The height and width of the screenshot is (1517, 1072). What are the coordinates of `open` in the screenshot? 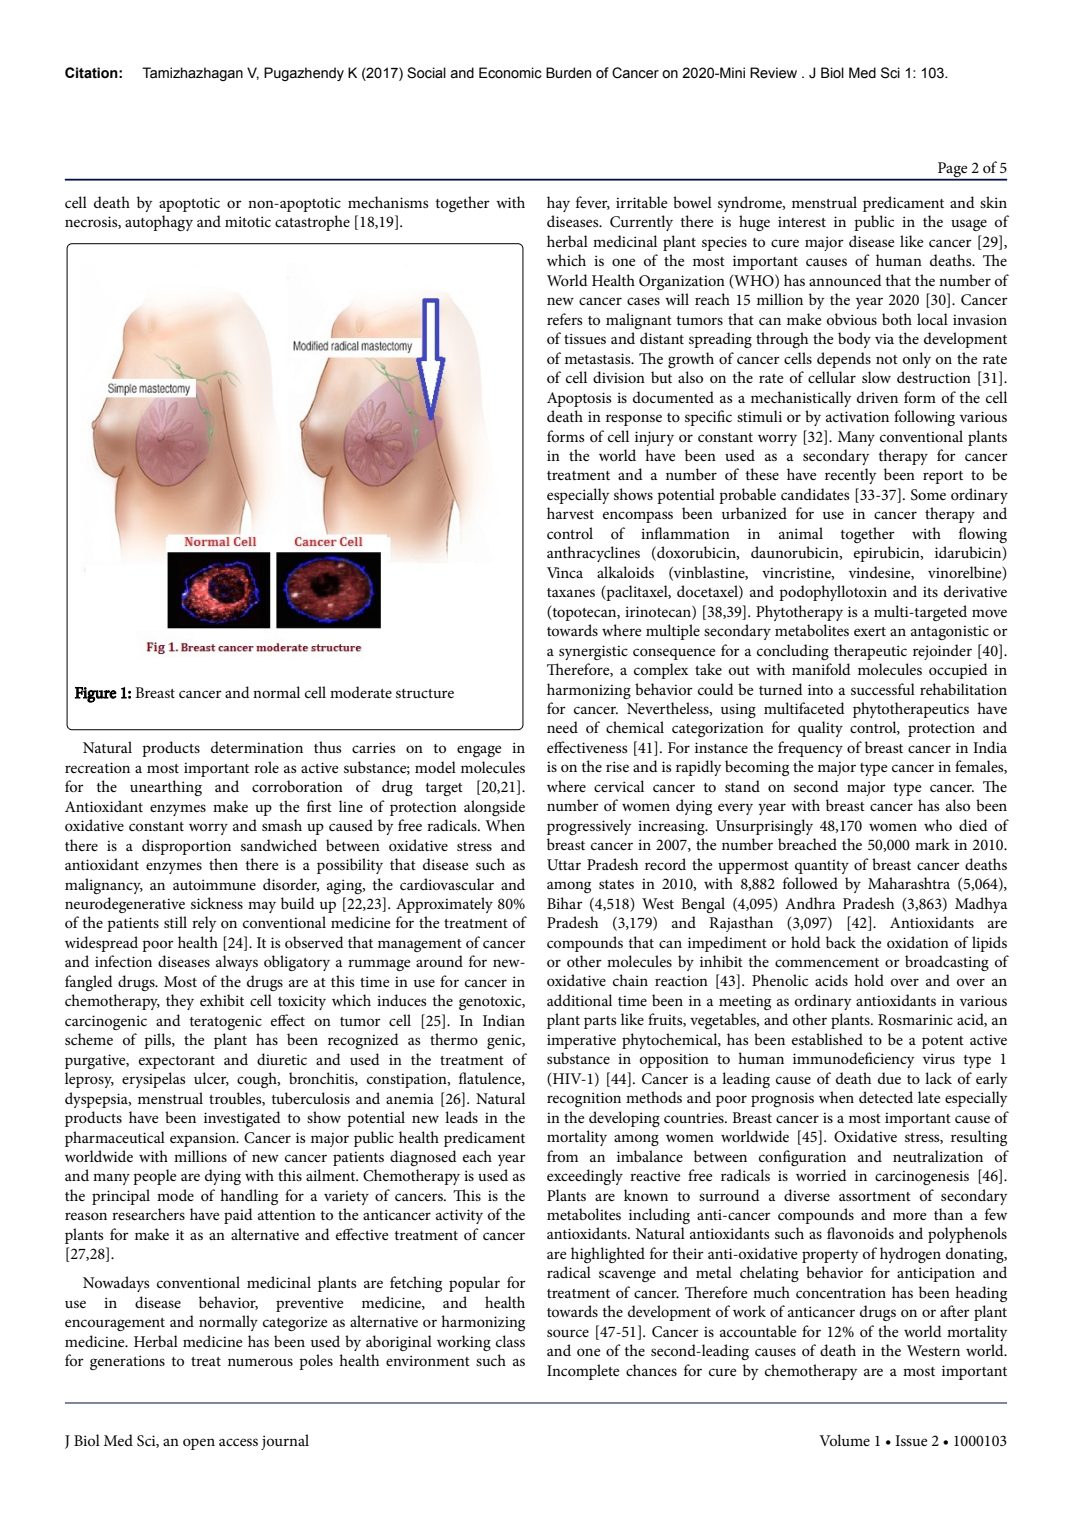 It's located at (199, 1444).
